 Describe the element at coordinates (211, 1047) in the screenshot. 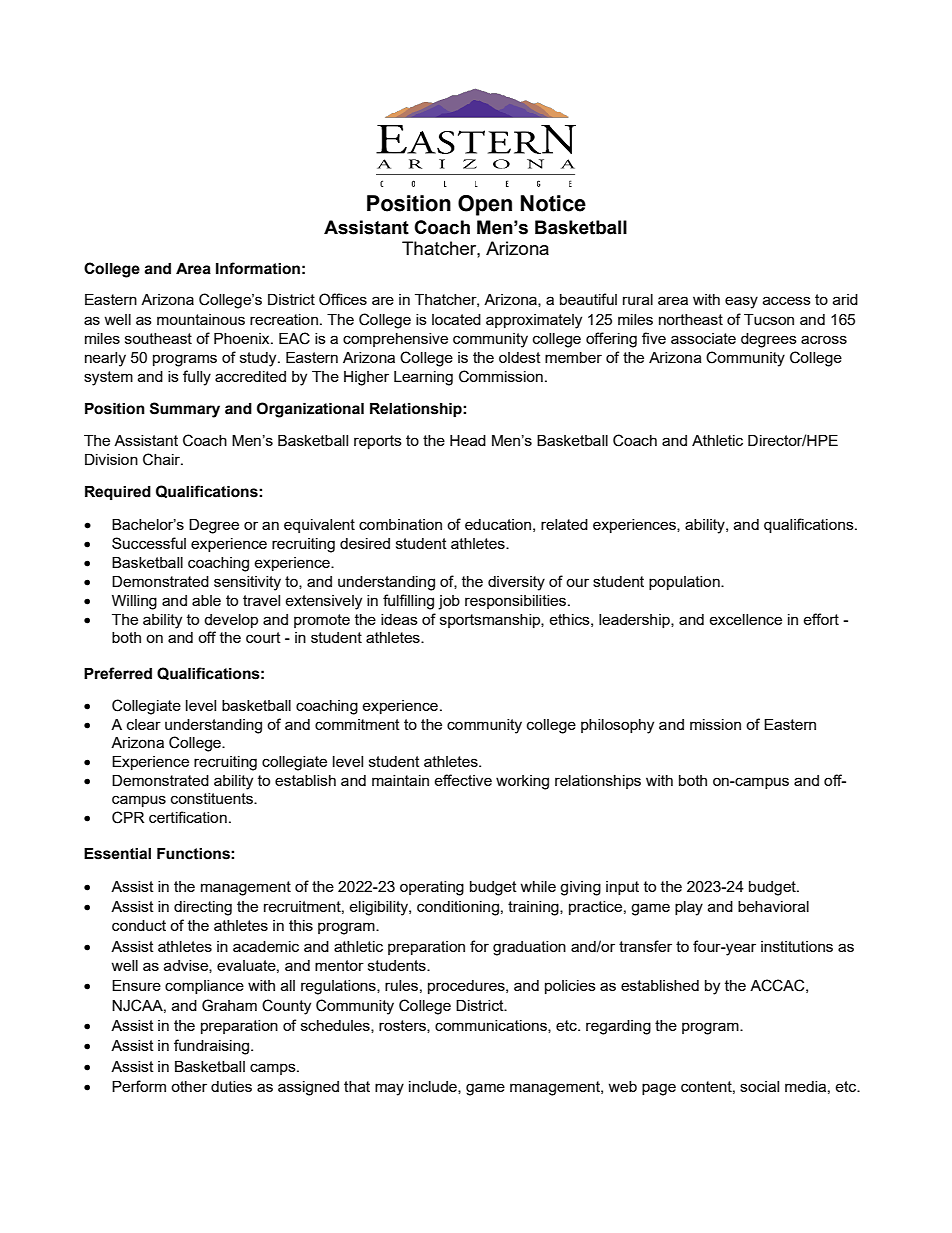

I see `fundraising` at that location.
